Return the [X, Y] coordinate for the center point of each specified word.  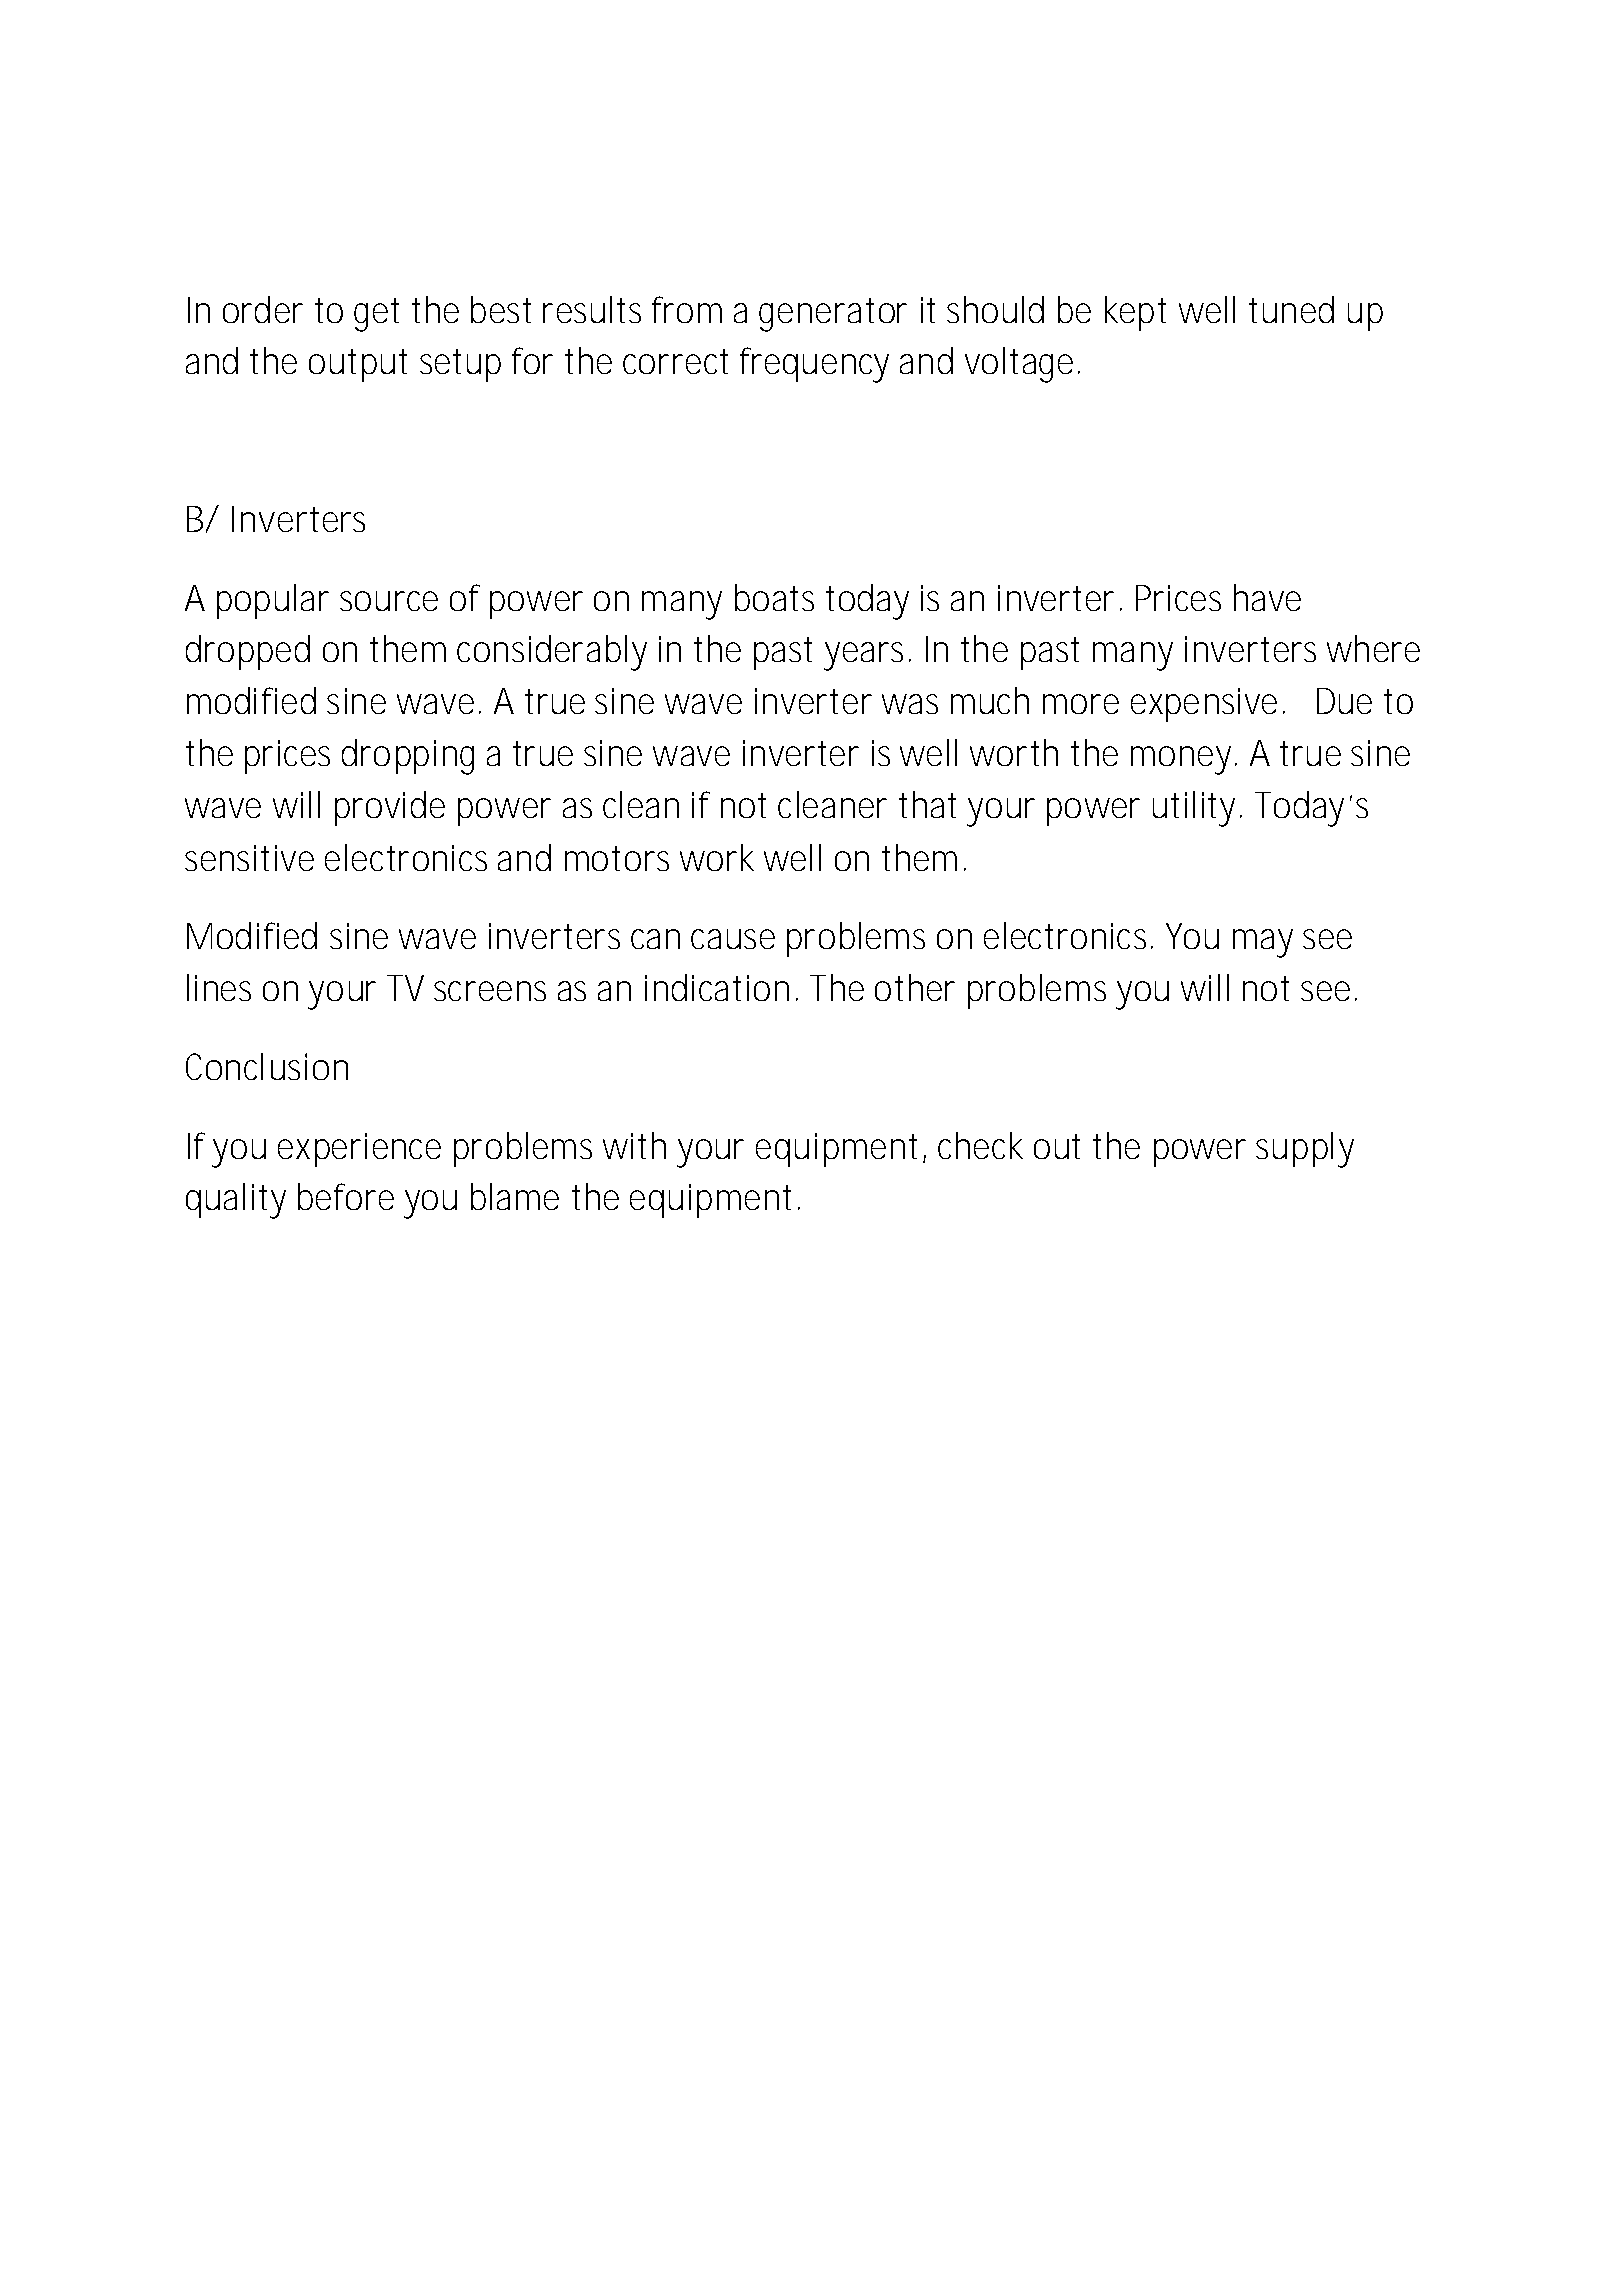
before [346, 1196]
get [376, 315]
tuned [1291, 309]
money [1183, 760]
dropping [408, 757]
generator [833, 315]
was [910, 704]
